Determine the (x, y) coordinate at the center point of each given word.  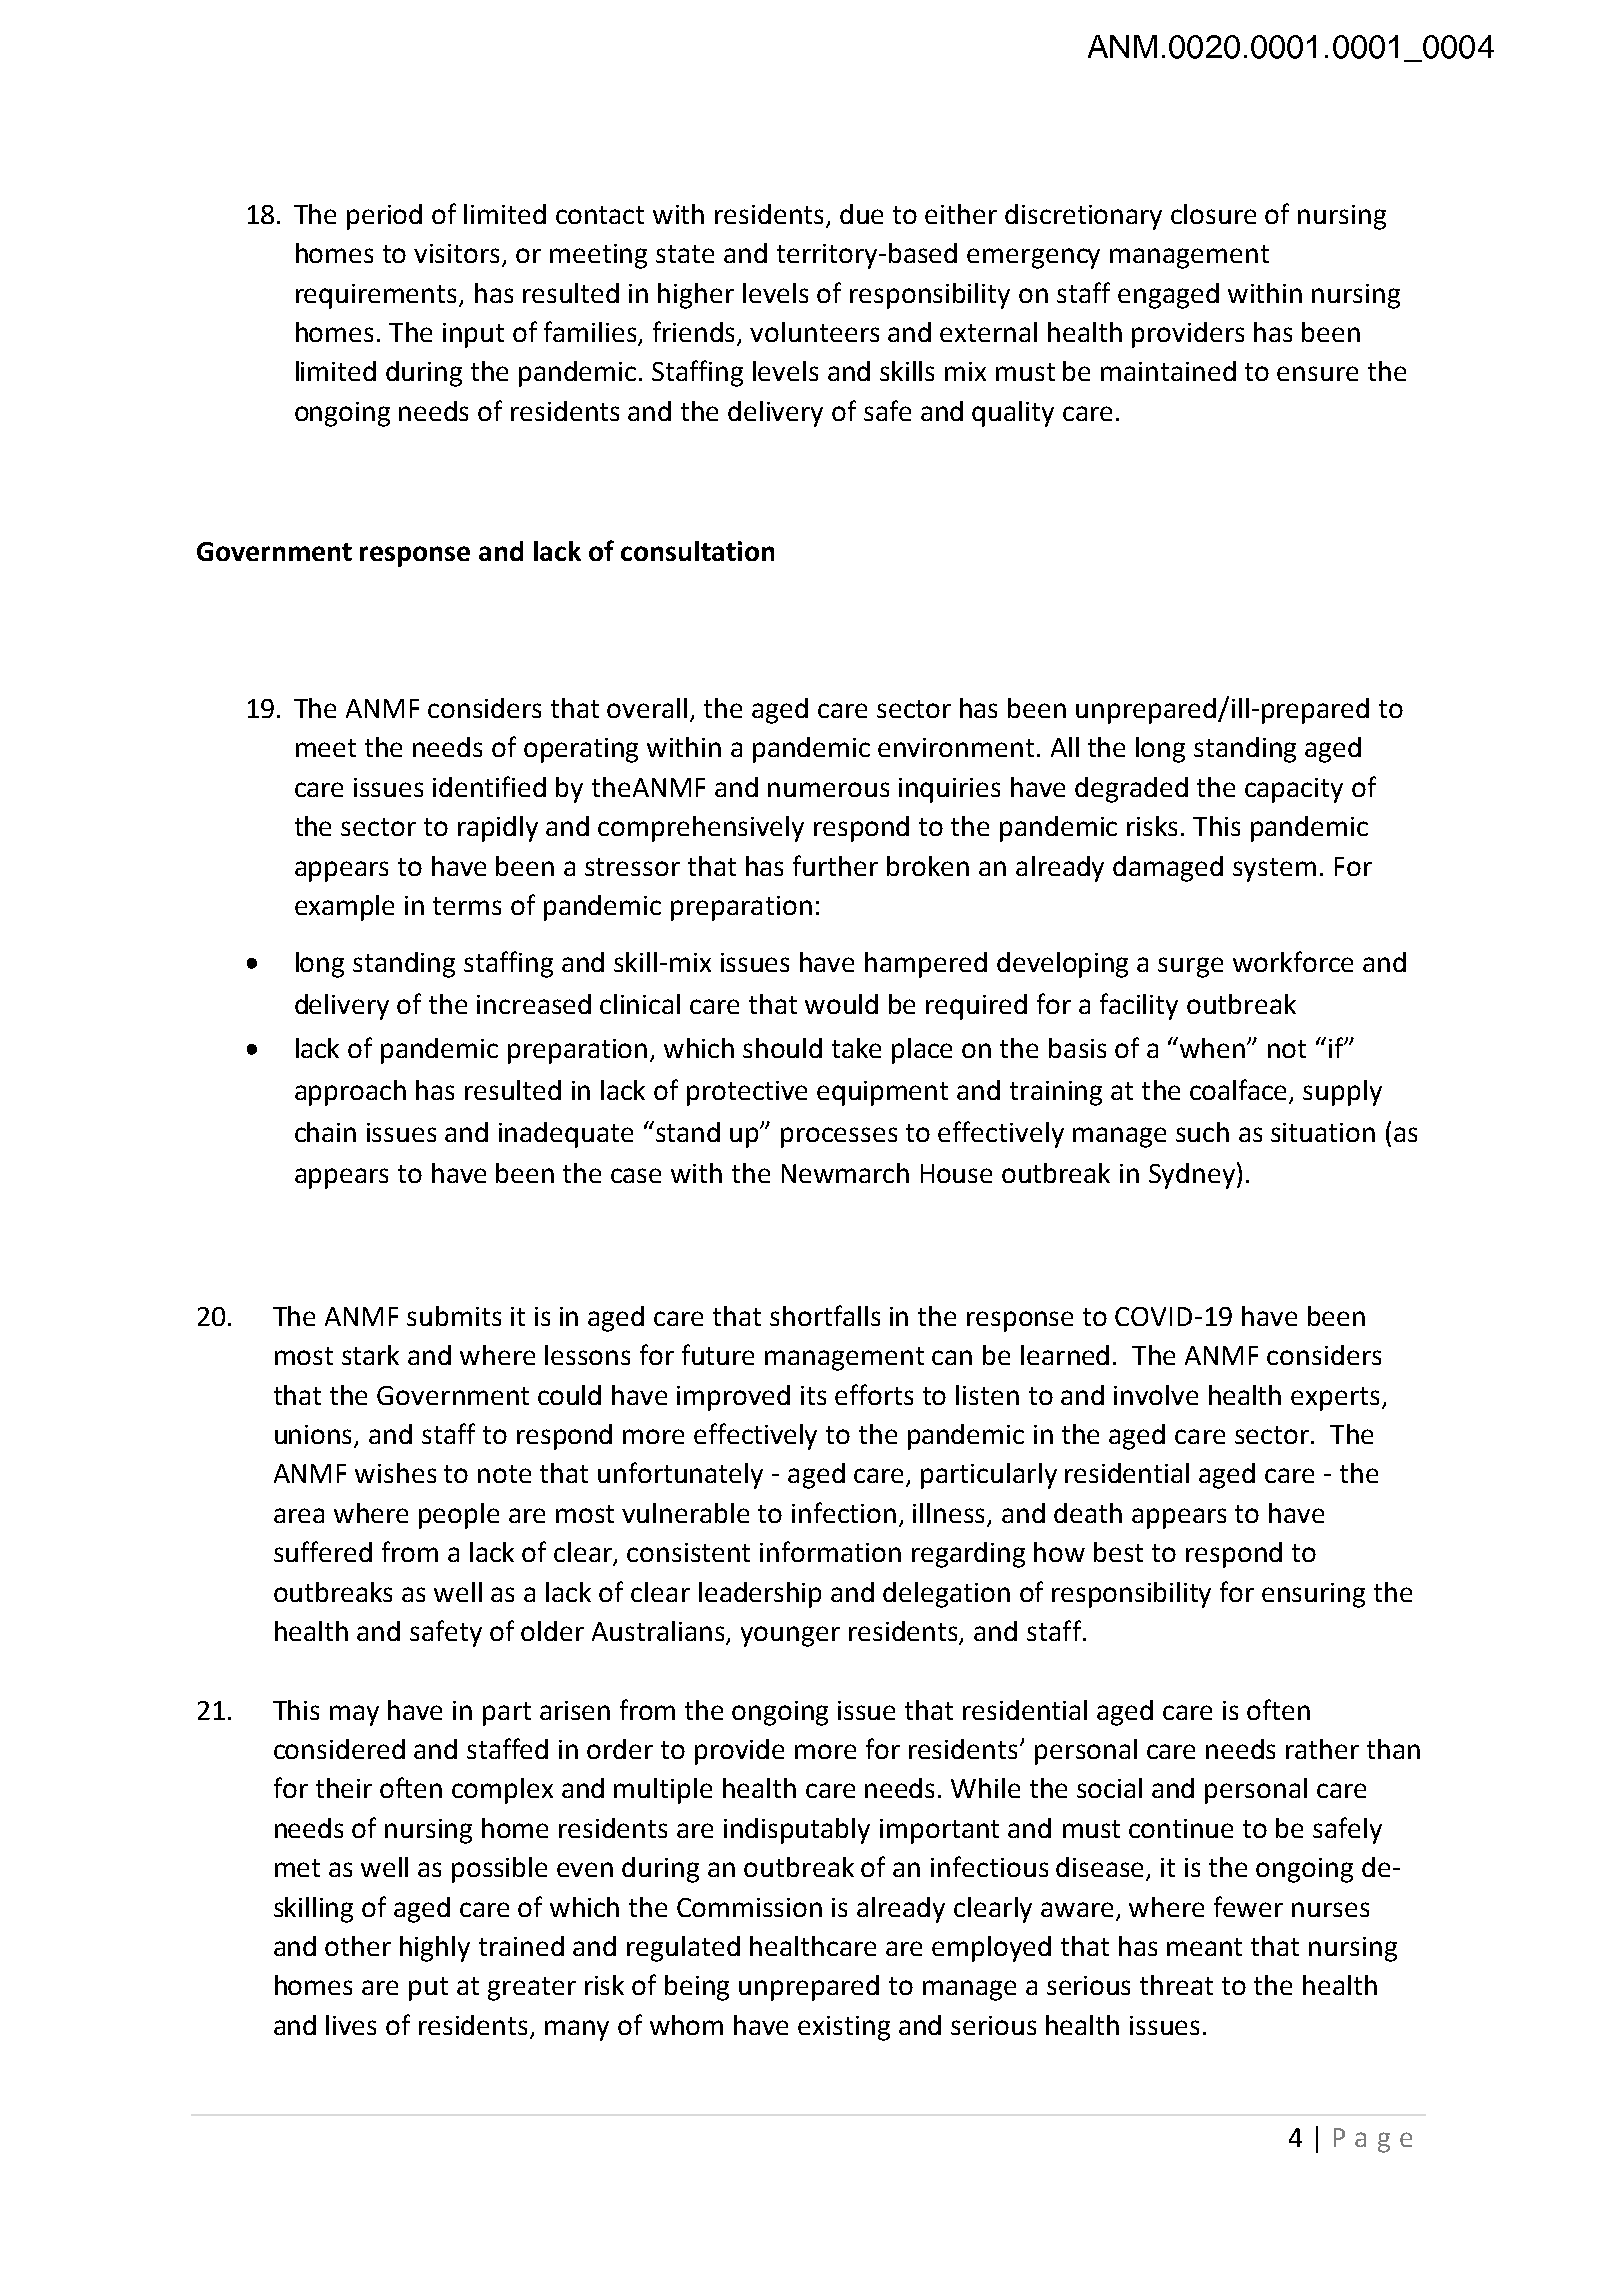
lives (351, 2025)
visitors (458, 255)
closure (1213, 214)
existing (844, 2028)
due (861, 214)
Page (1373, 2140)
